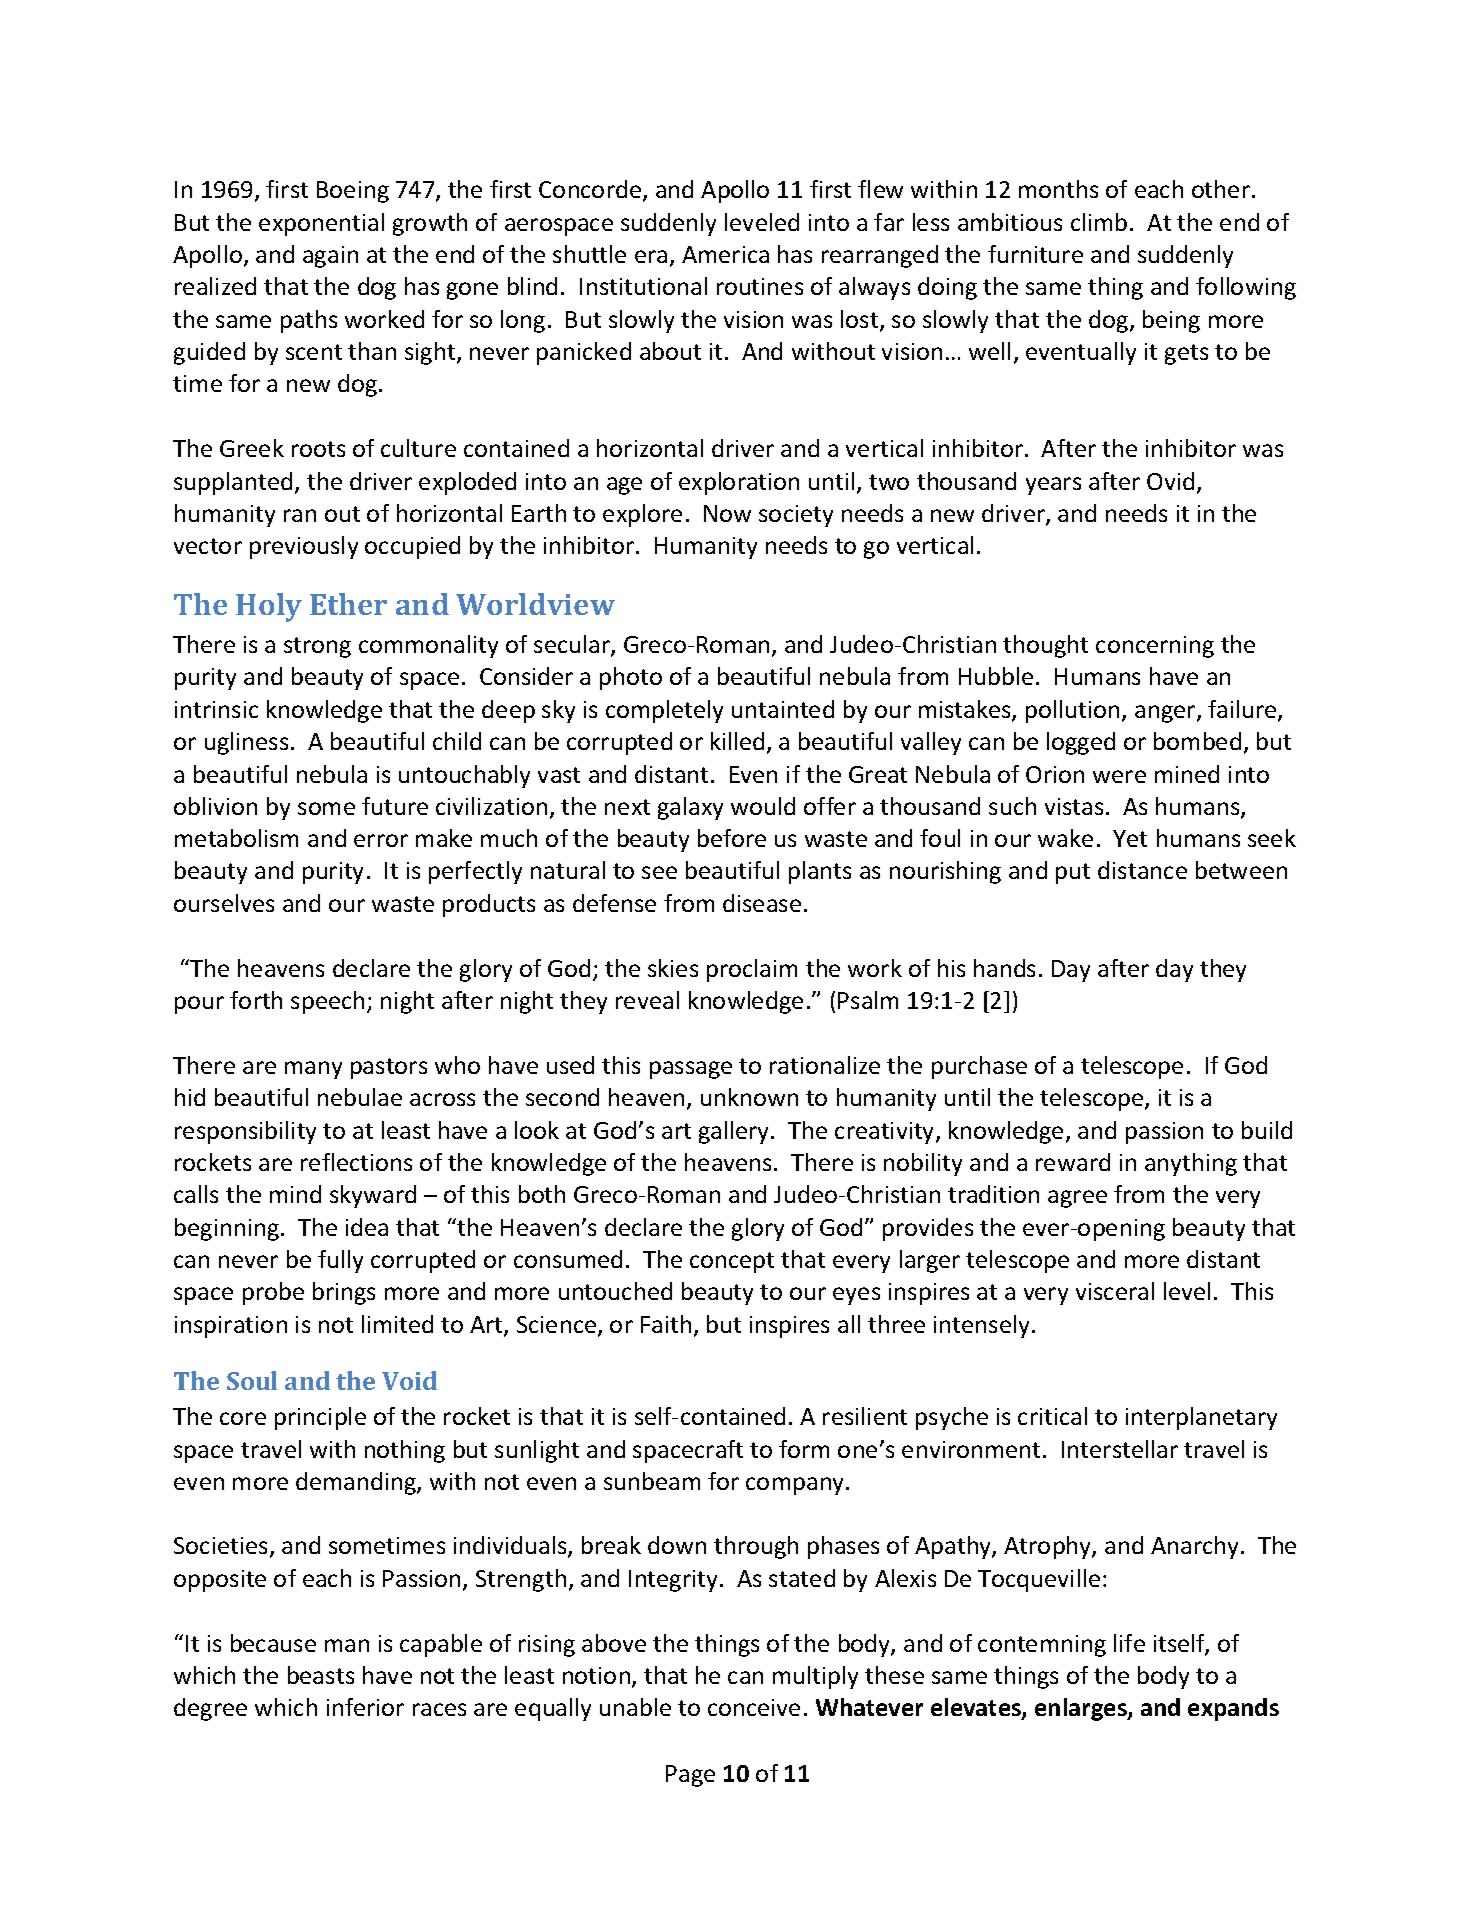  What do you see at coordinates (321, 224) in the screenshot?
I see `exponential` at bounding box center [321, 224].
